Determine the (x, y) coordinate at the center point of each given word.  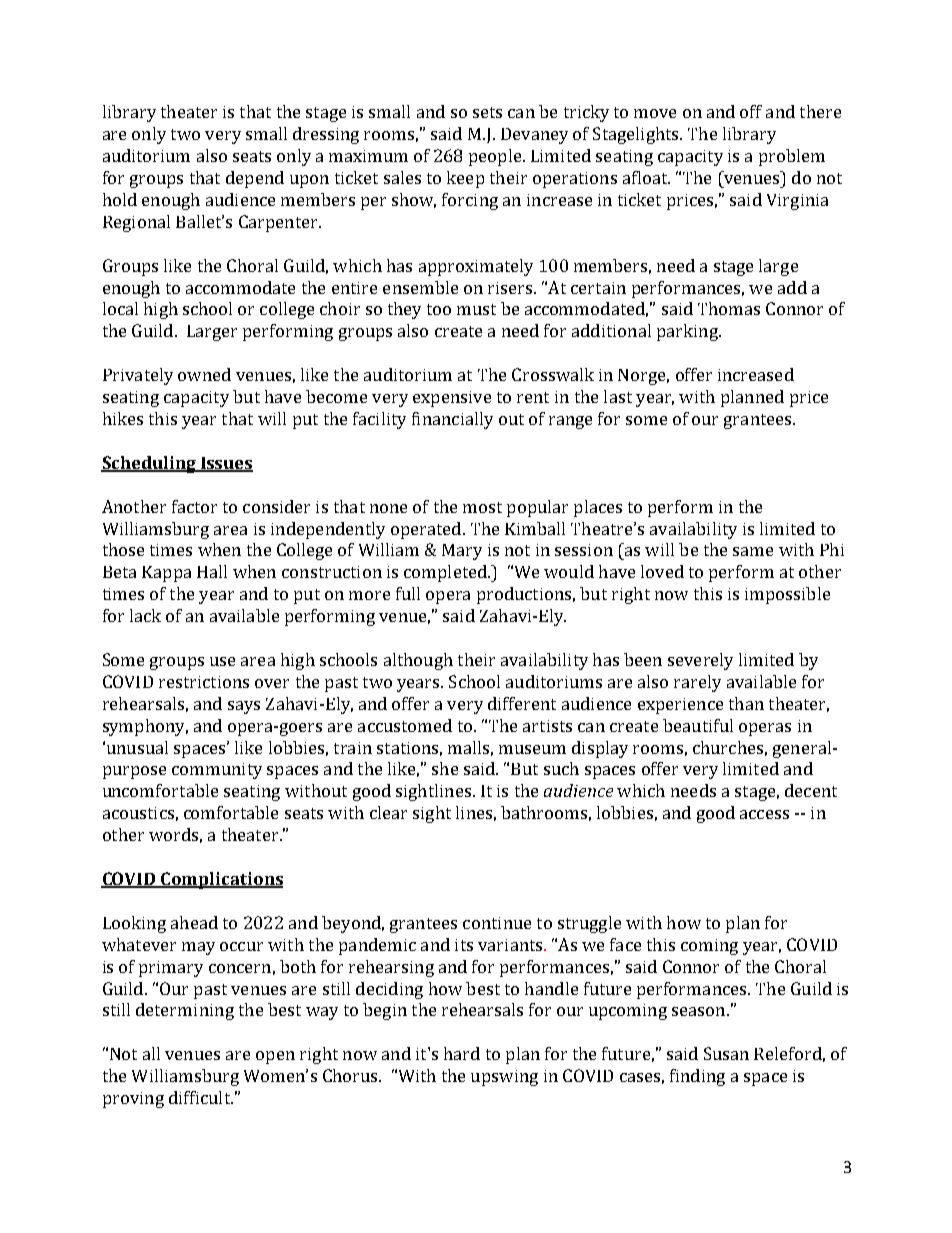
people (495, 157)
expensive (452, 399)
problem (792, 157)
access (764, 814)
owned (204, 374)
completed (446, 573)
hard (462, 1053)
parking (688, 332)
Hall (212, 571)
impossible (787, 595)
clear (388, 812)
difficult (200, 1097)
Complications (221, 880)
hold (120, 199)
